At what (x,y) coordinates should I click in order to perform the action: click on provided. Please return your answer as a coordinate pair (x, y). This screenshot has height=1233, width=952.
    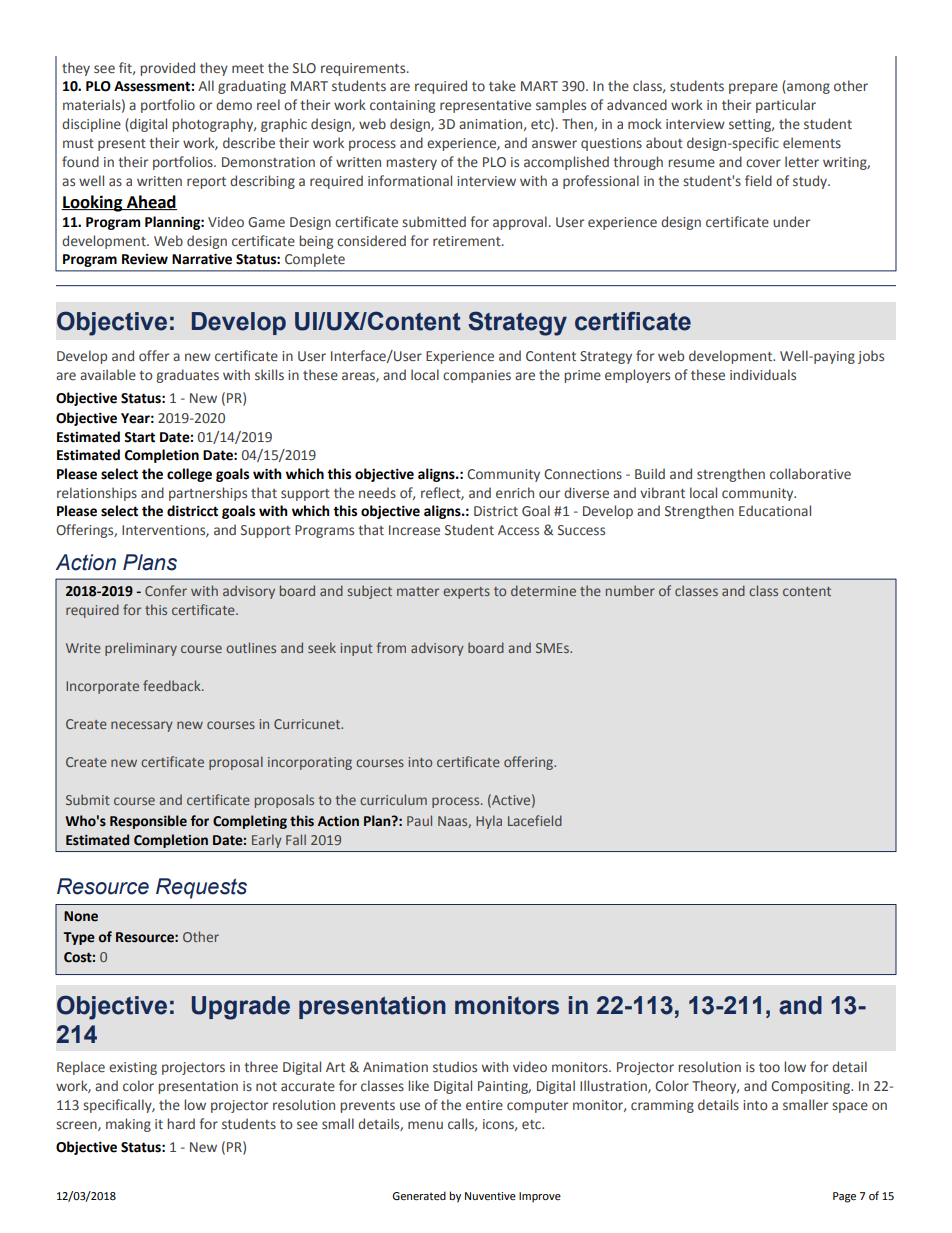
    Looking at the image, I should click on (167, 69).
